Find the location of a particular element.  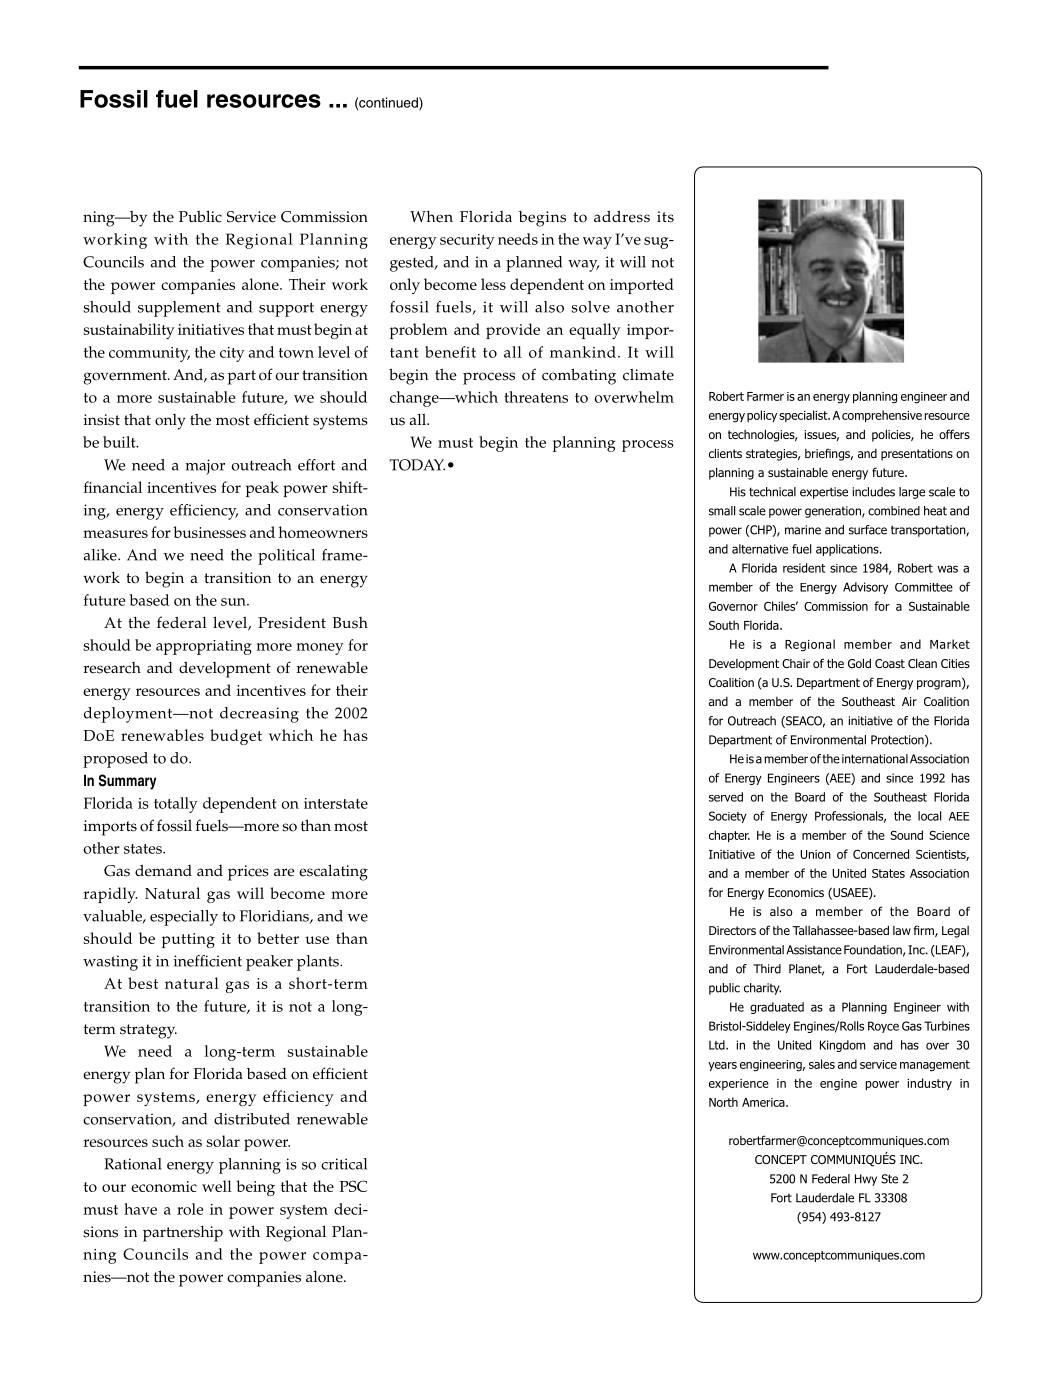

well is located at coordinates (217, 1186).
